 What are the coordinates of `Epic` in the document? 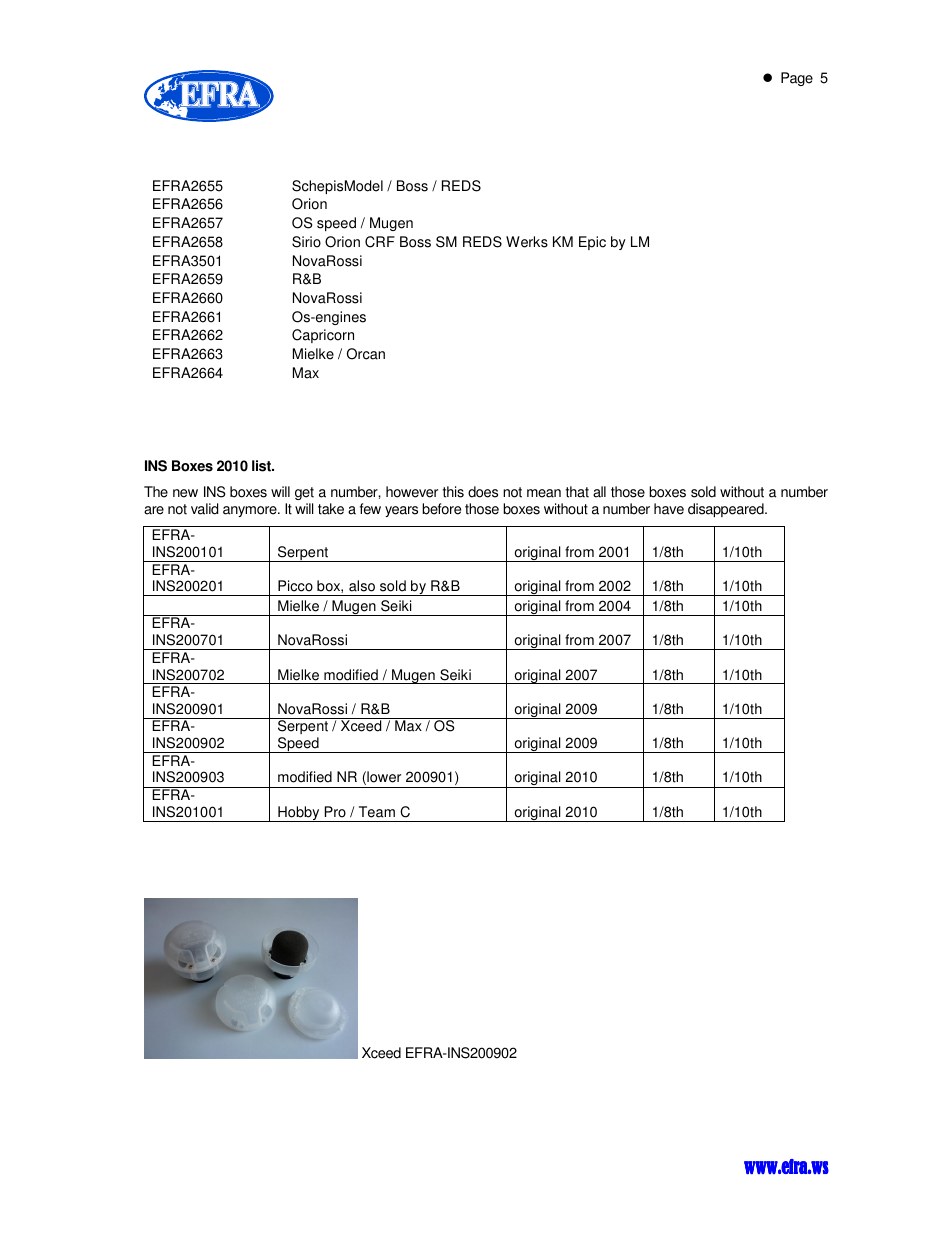 It's located at (592, 243).
